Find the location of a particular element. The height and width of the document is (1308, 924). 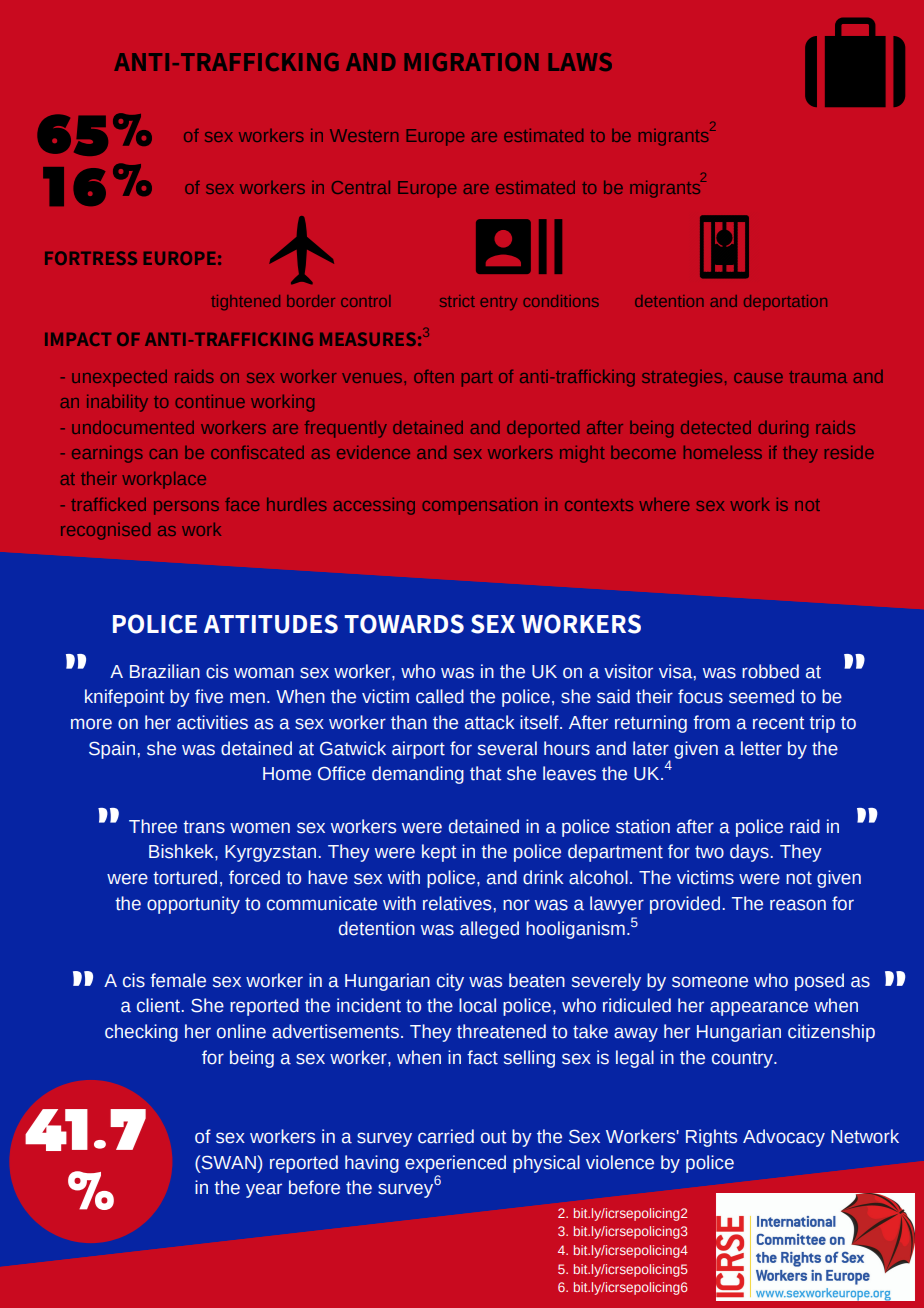

Three is located at coordinates (153, 826).
